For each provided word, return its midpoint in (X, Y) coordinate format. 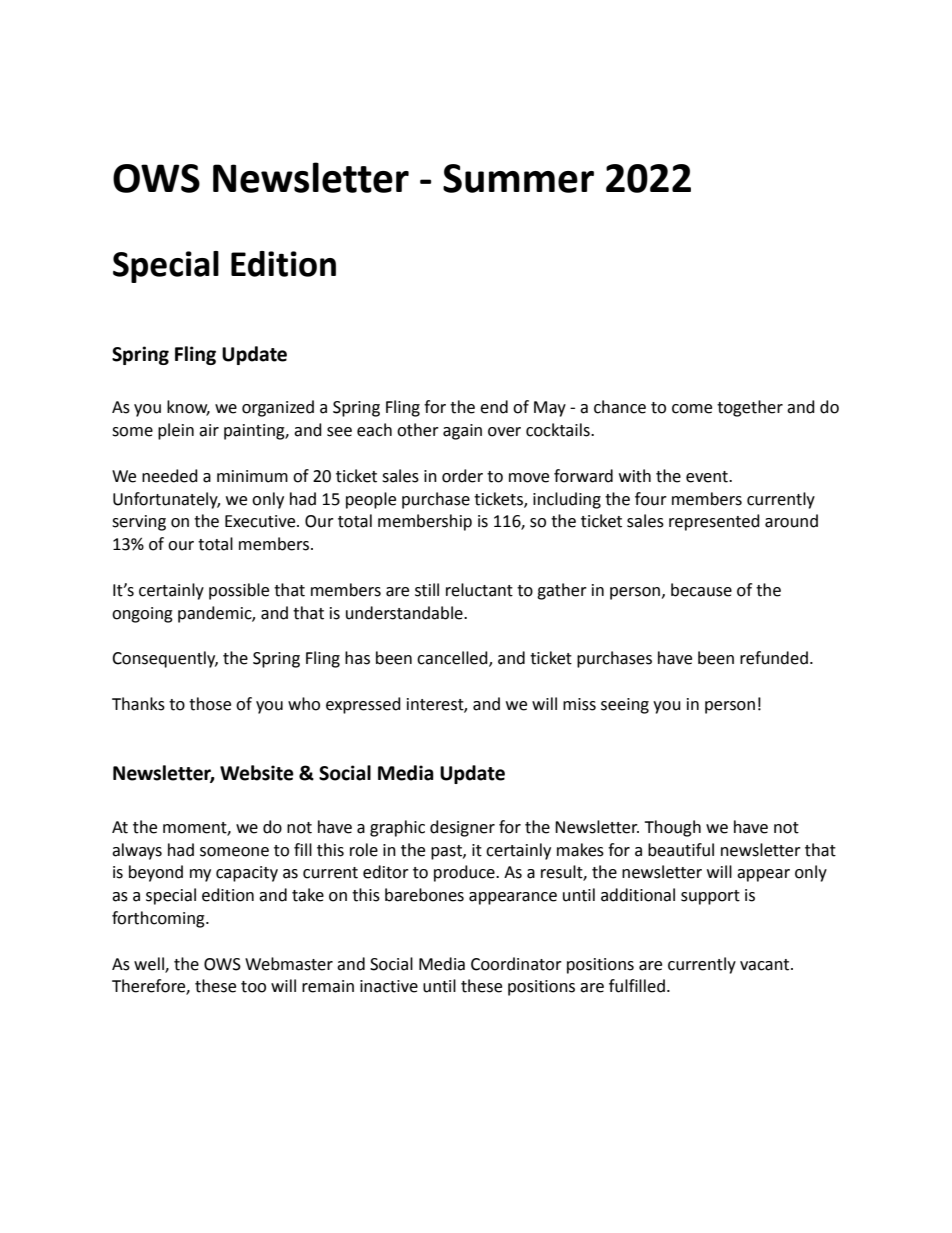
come (692, 409)
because (701, 590)
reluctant (479, 590)
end (494, 407)
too (253, 987)
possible (239, 591)
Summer (518, 178)
